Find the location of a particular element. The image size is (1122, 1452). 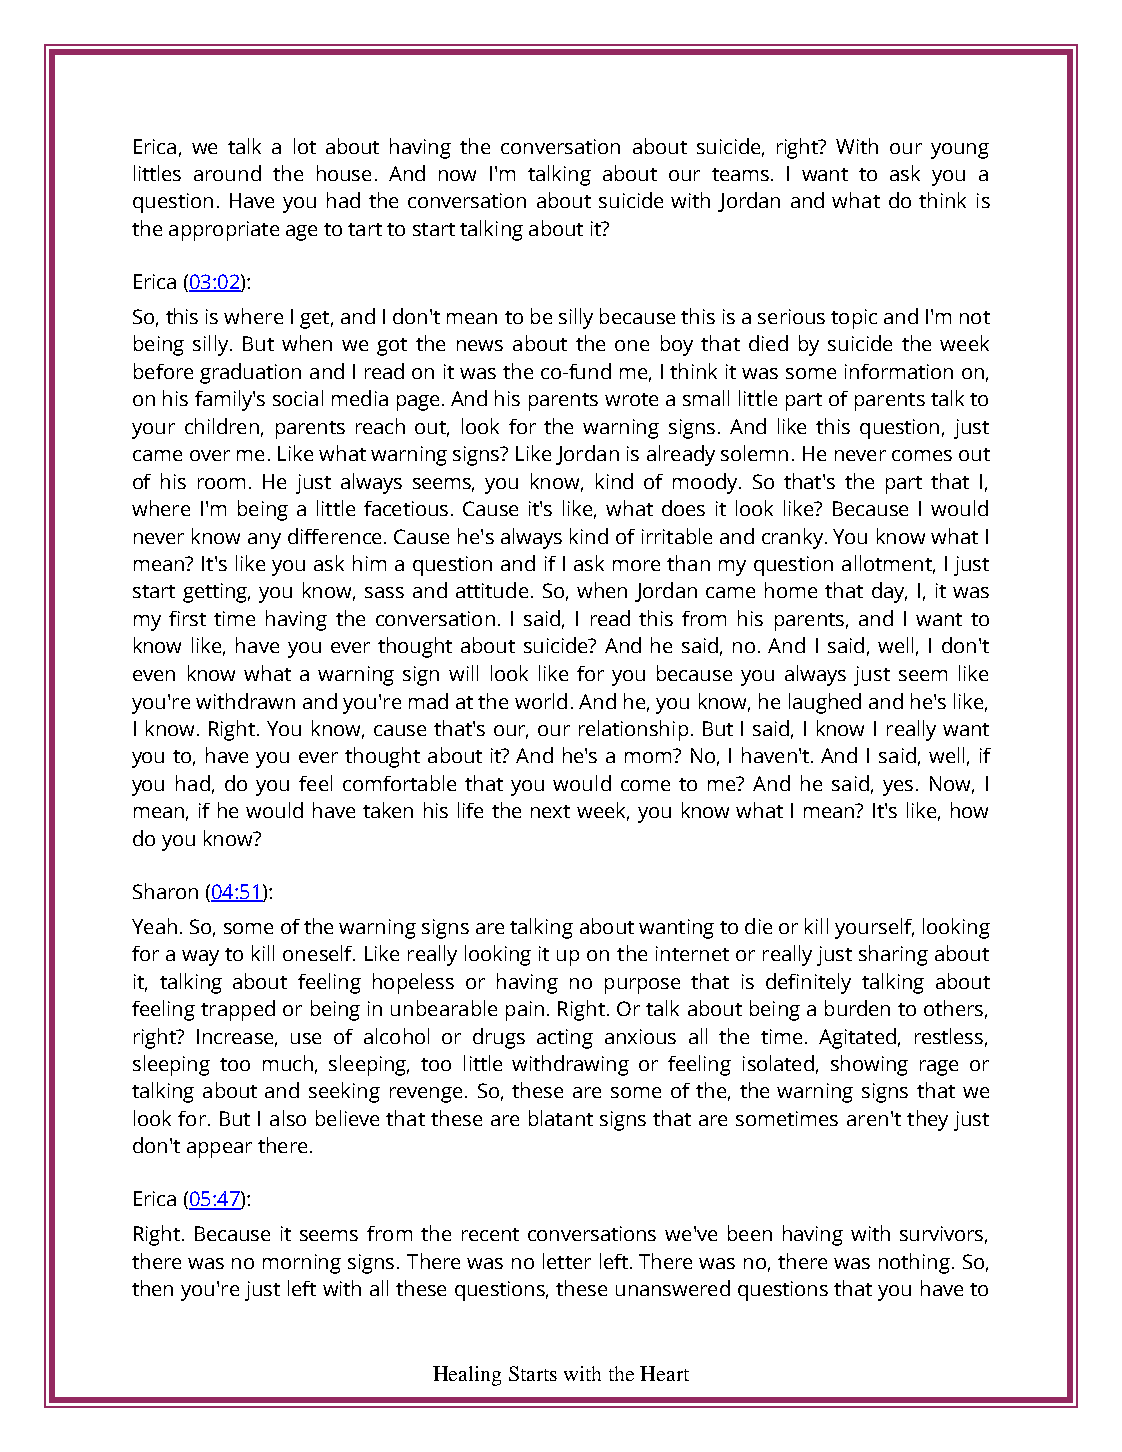

any is located at coordinates (264, 541).
